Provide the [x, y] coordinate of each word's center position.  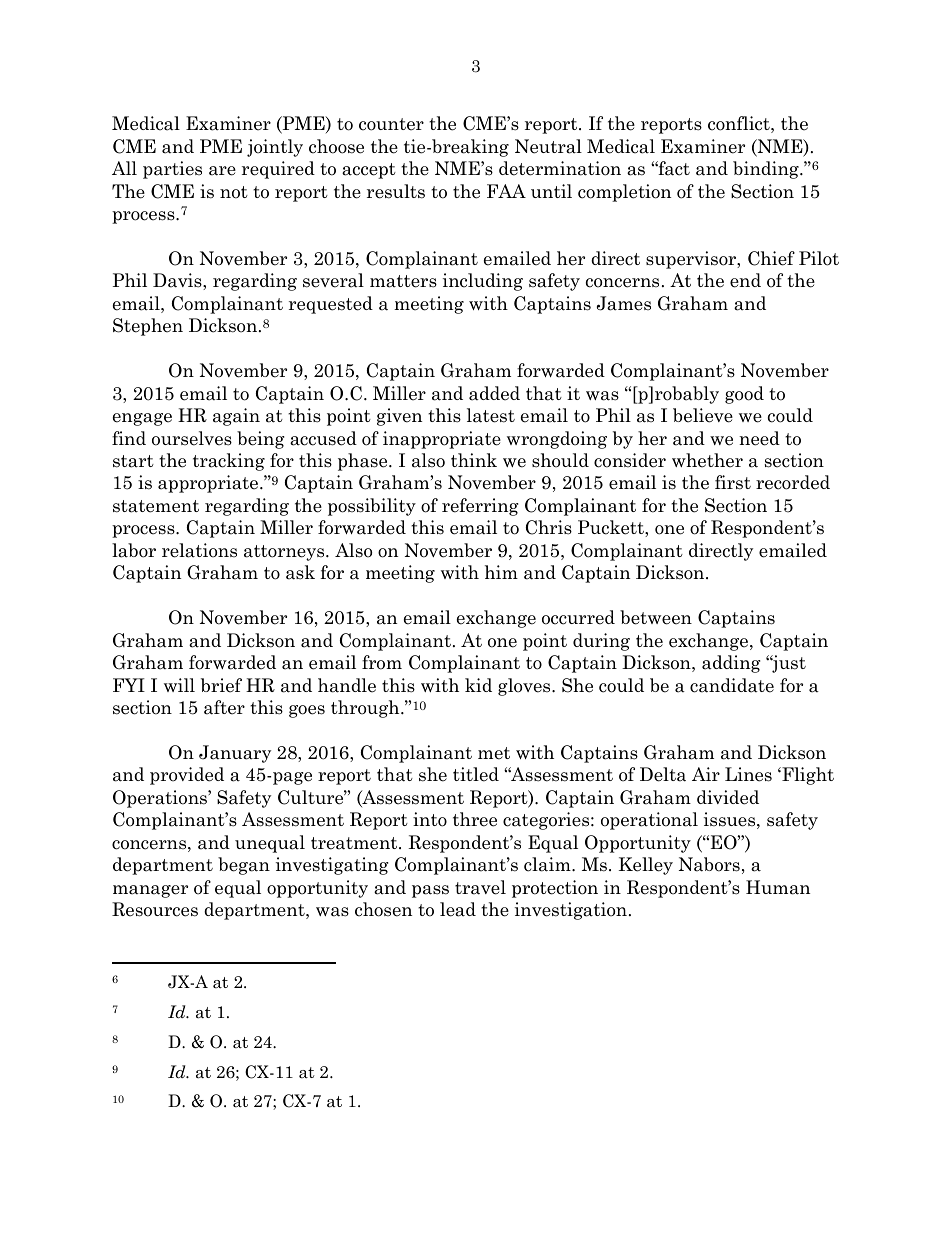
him [501, 572]
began [244, 866]
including [483, 282]
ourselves [192, 438]
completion [624, 193]
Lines [748, 774]
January [235, 754]
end [745, 280]
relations [199, 550]
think [474, 460]
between [656, 617]
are [222, 171]
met [494, 753]
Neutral [548, 146]
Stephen [148, 327]
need [759, 438]
